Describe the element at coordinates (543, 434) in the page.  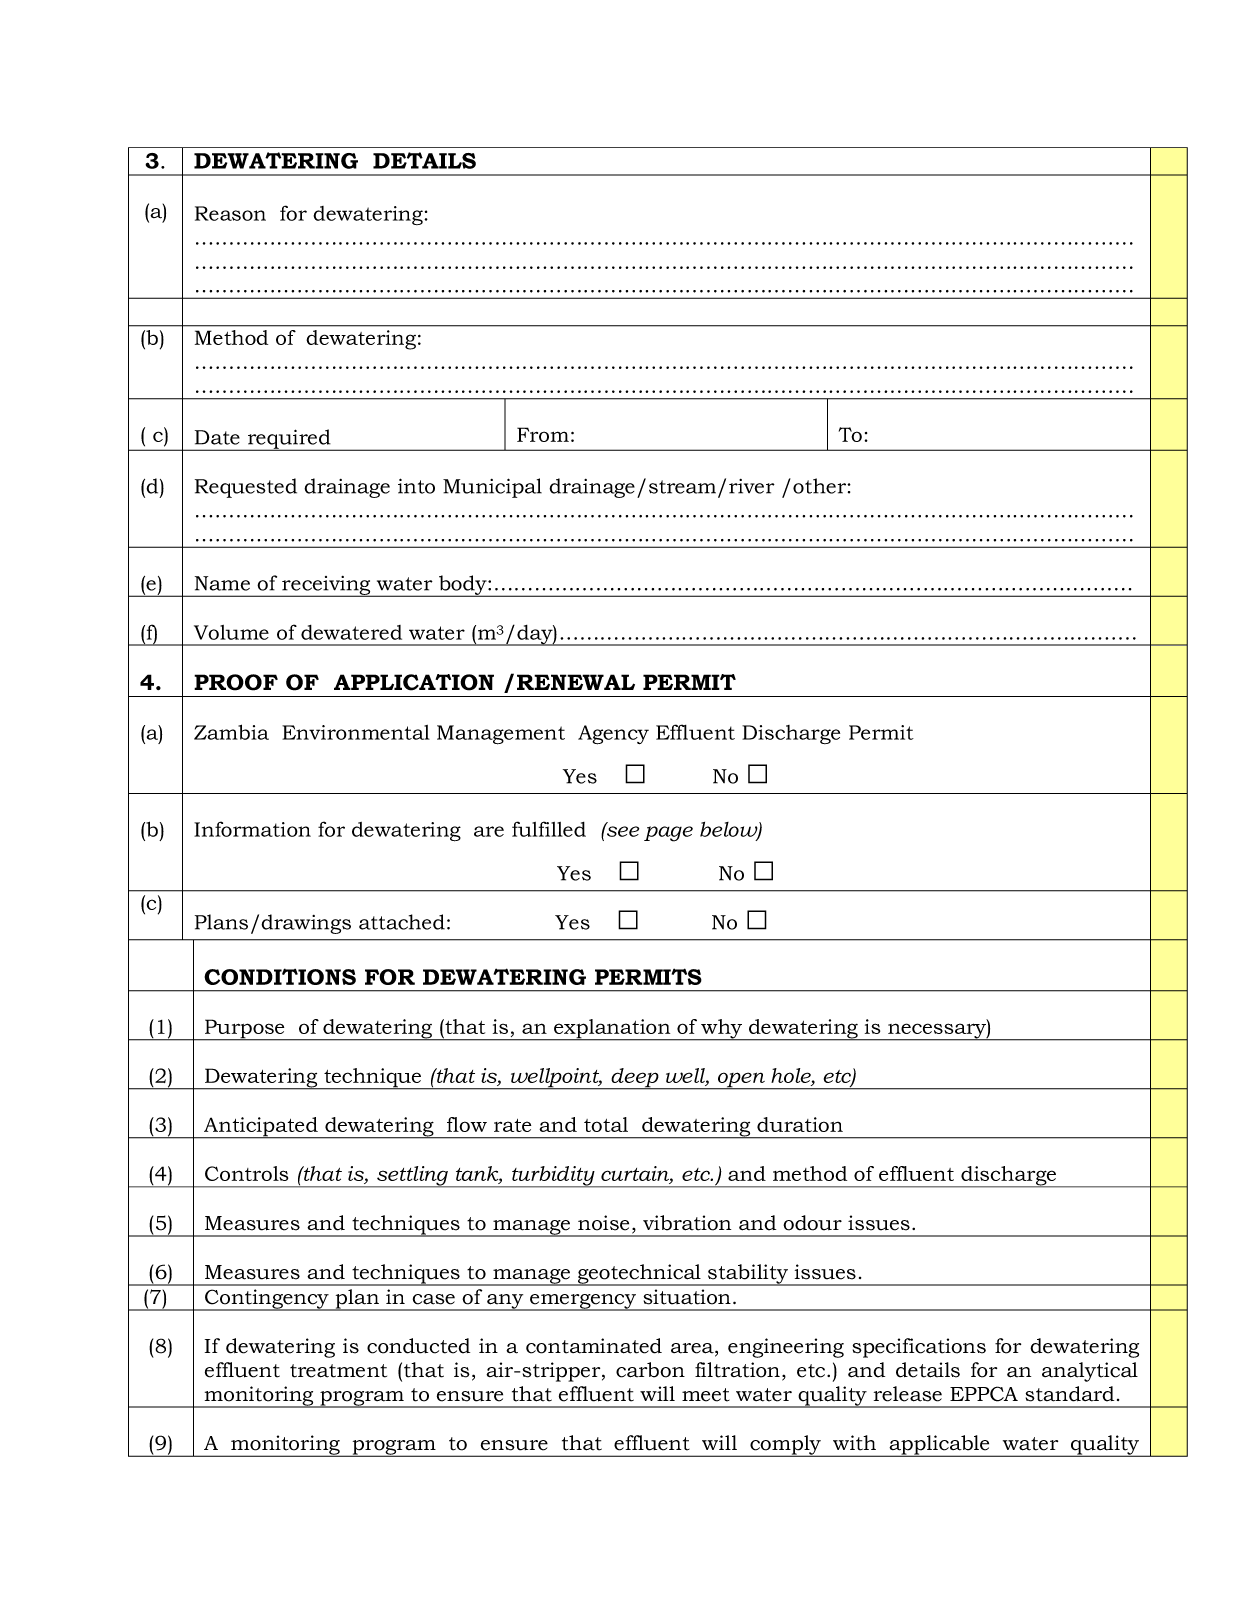
I see `From` at that location.
